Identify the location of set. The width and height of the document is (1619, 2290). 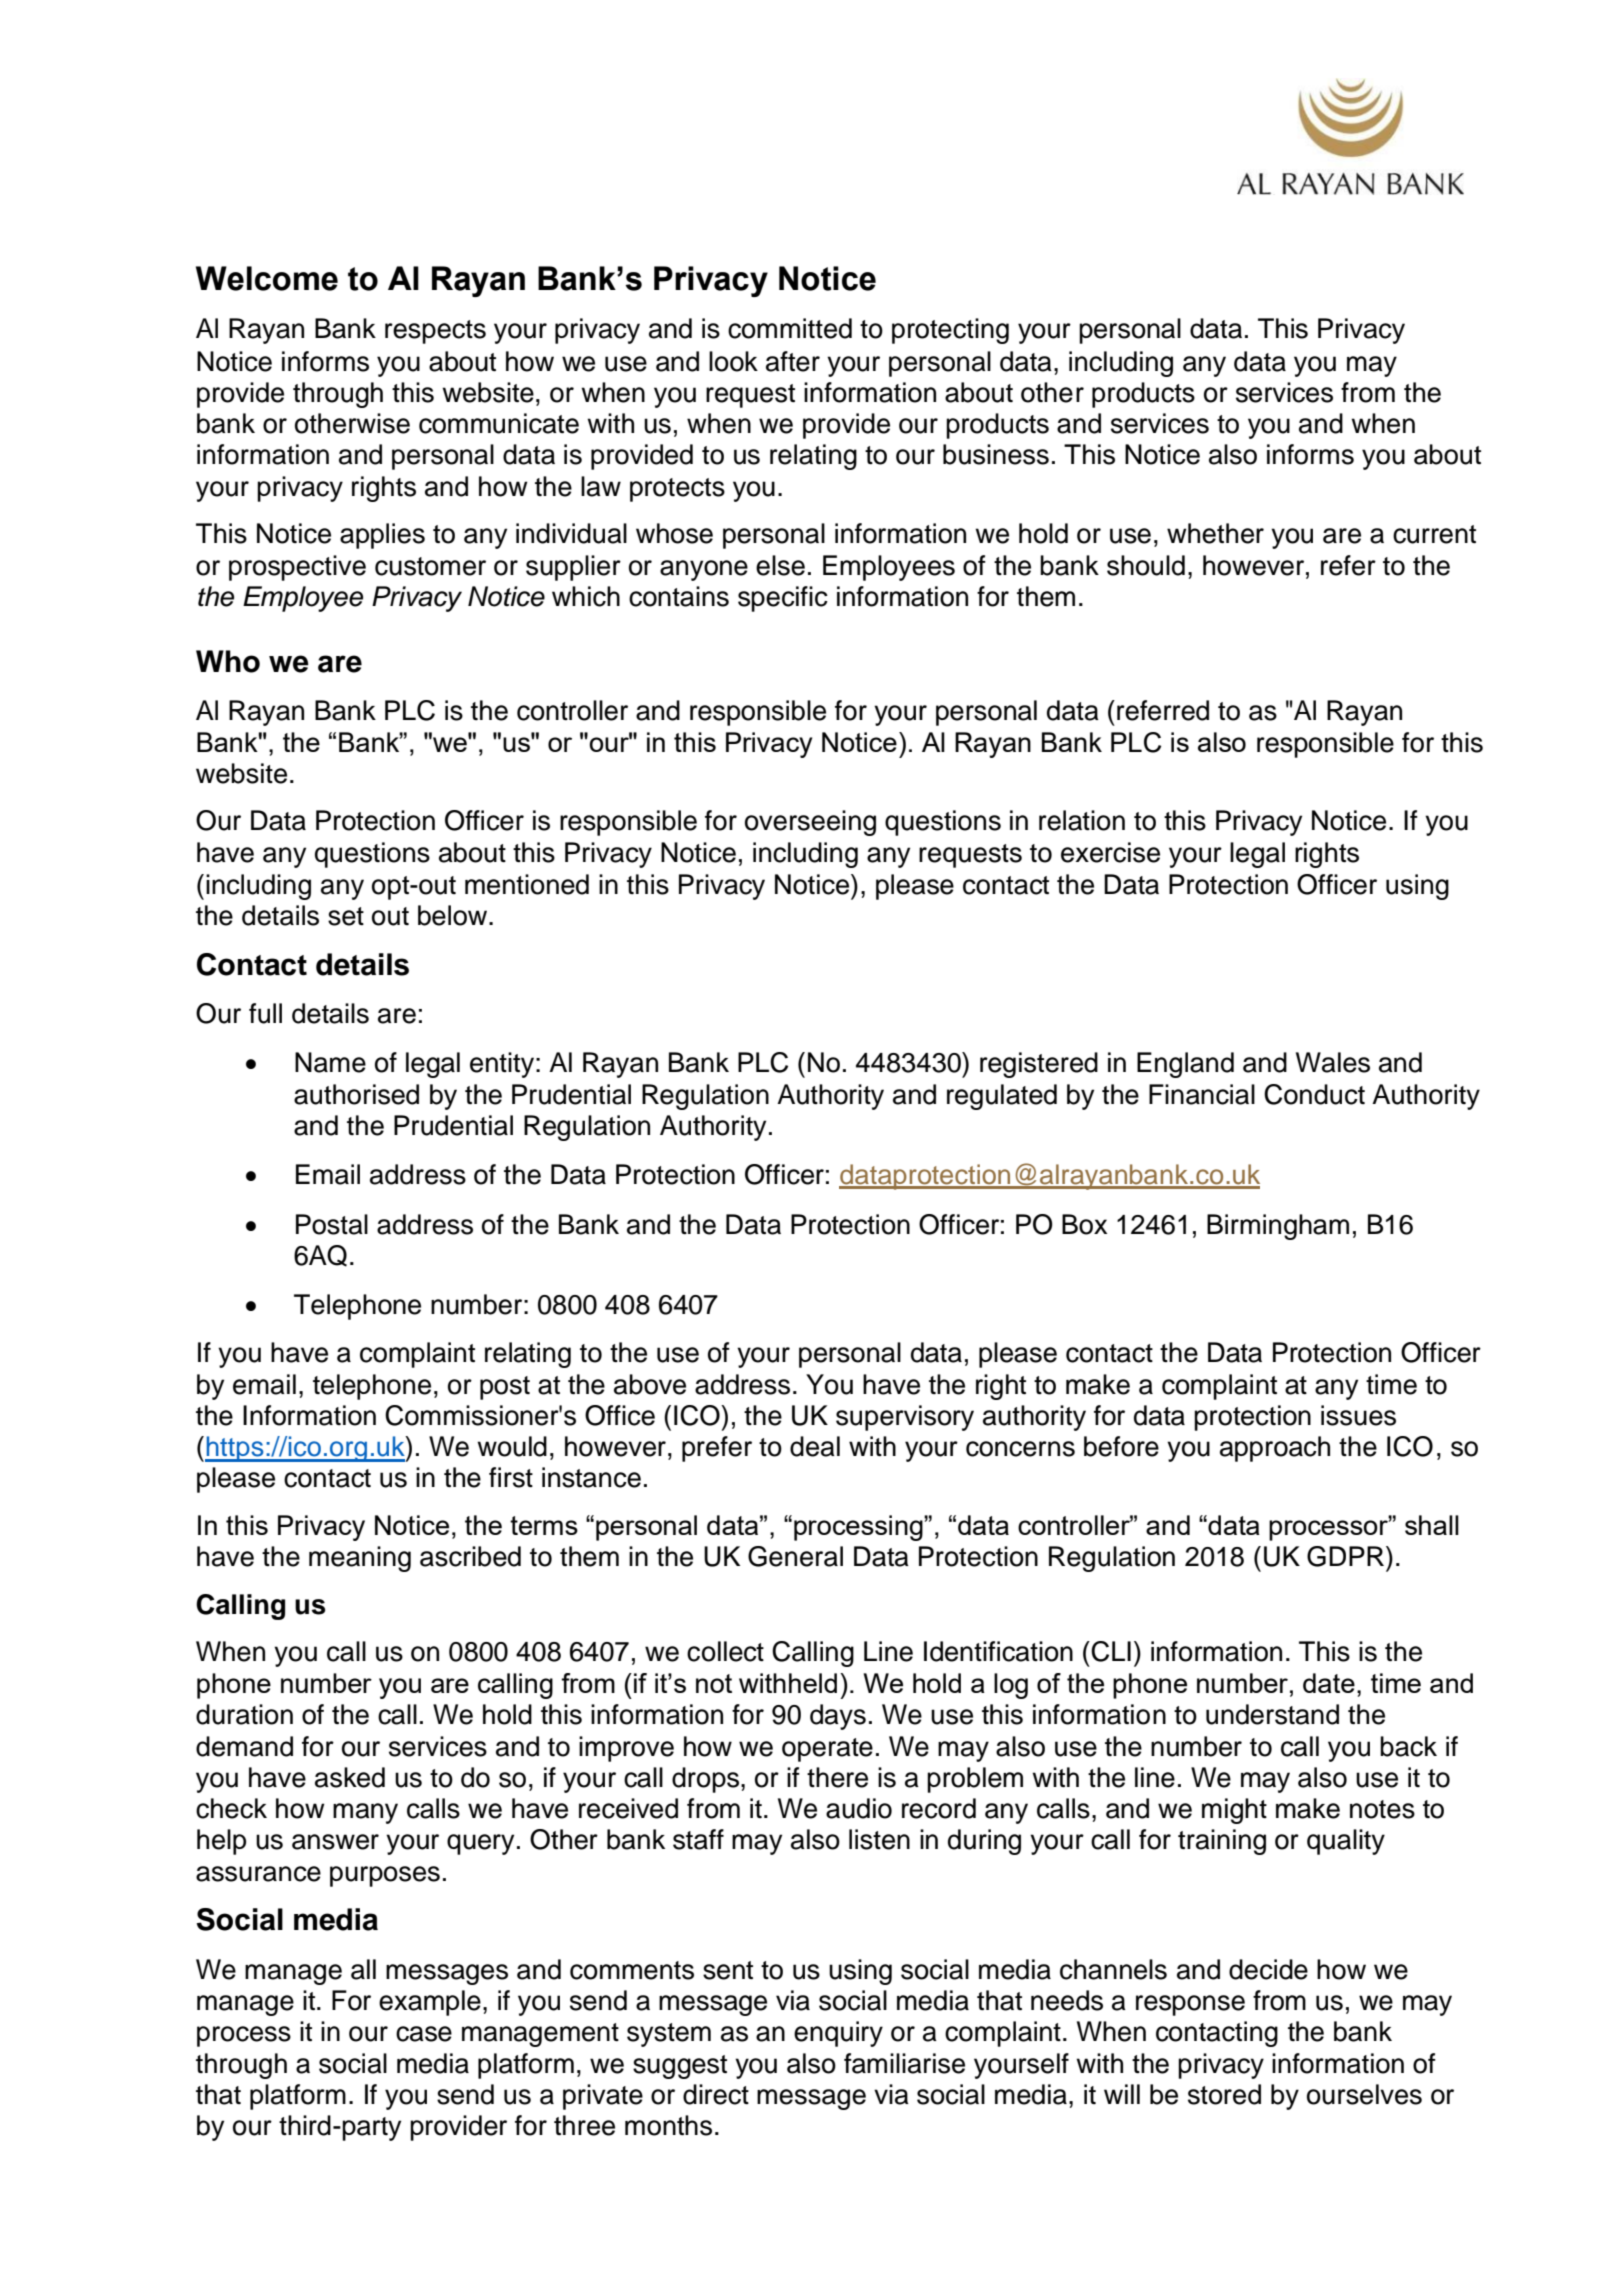
(346, 916).
